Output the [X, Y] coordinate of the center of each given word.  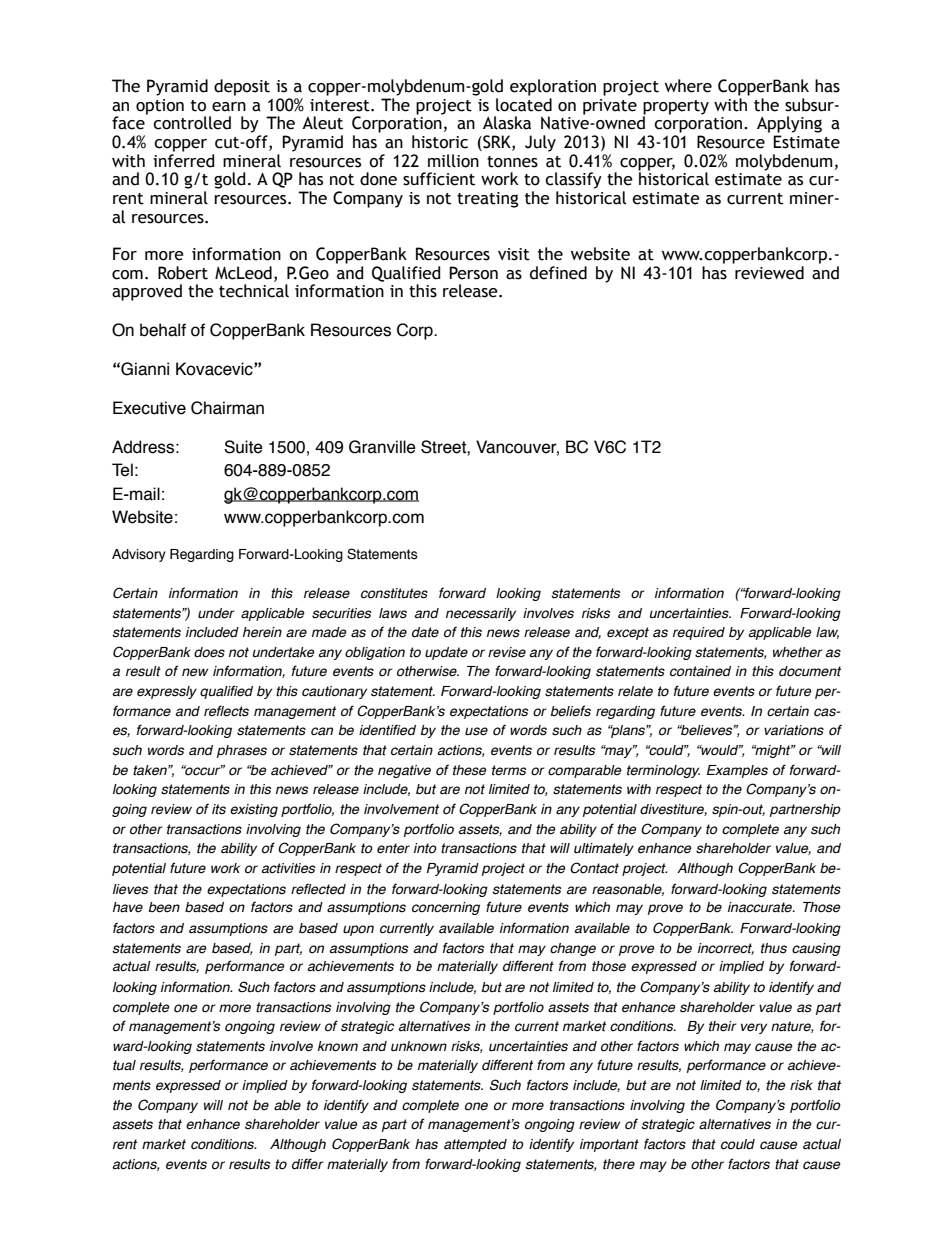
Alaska [507, 123]
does [209, 652]
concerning [446, 908]
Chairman [227, 408]
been [164, 907]
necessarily [481, 614]
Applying [789, 124]
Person [473, 273]
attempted [475, 1145]
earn [229, 107]
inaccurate [761, 907]
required [699, 633]
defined [558, 273]
